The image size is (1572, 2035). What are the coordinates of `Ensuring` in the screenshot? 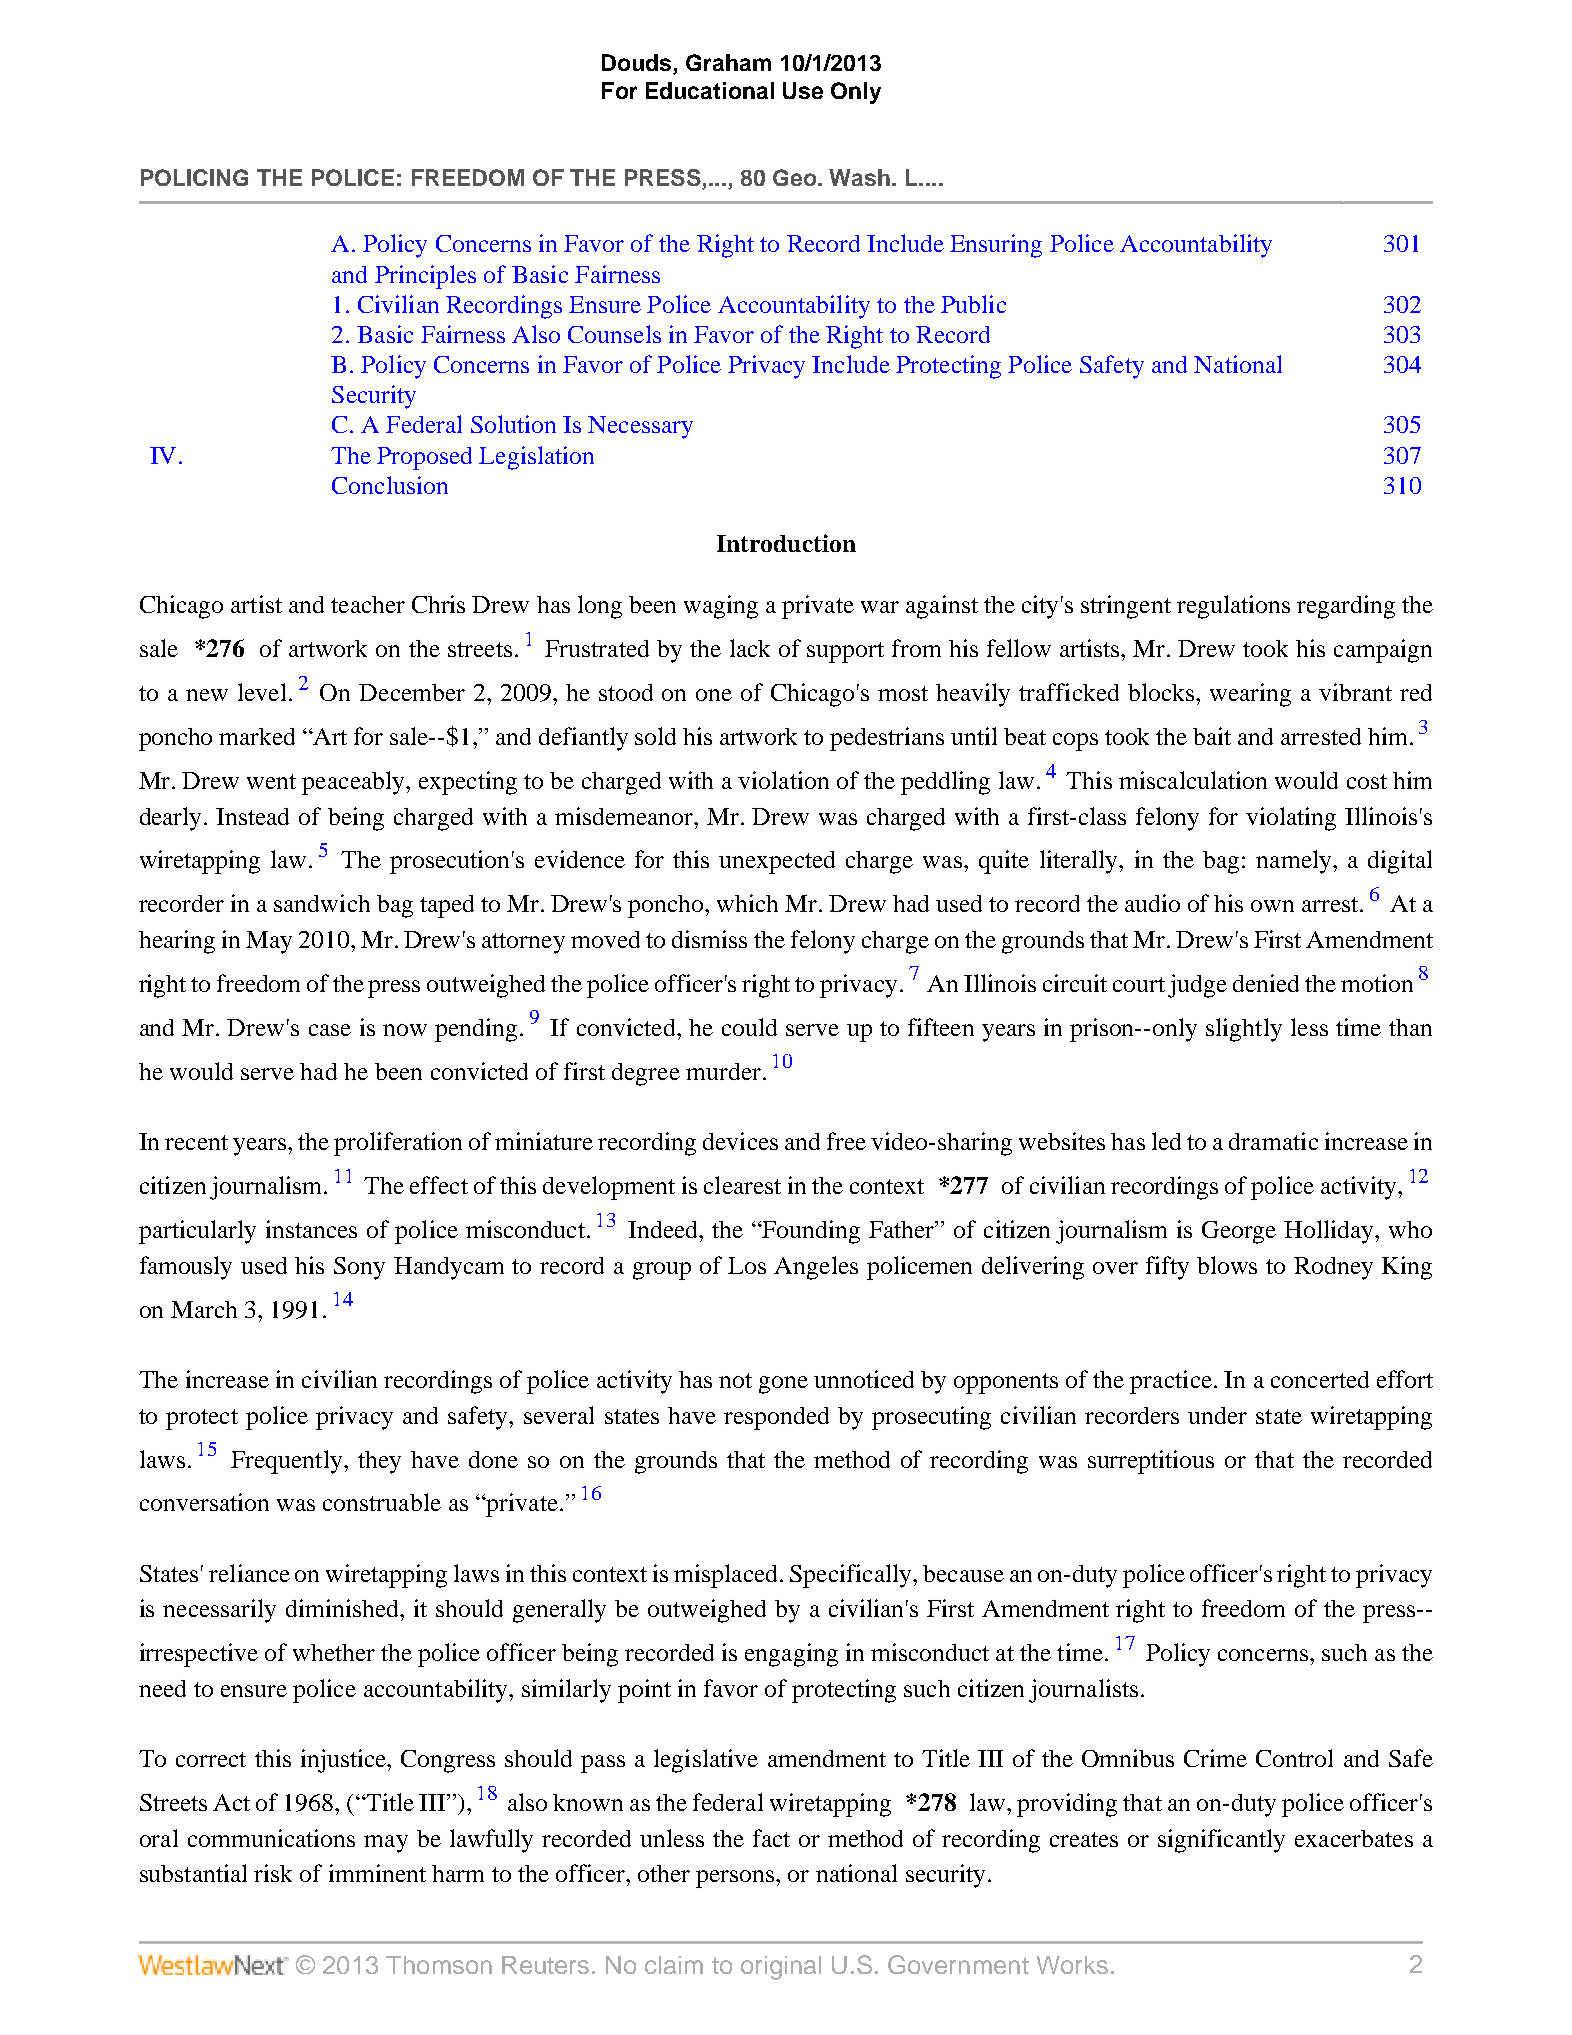 It's located at (996, 246).
